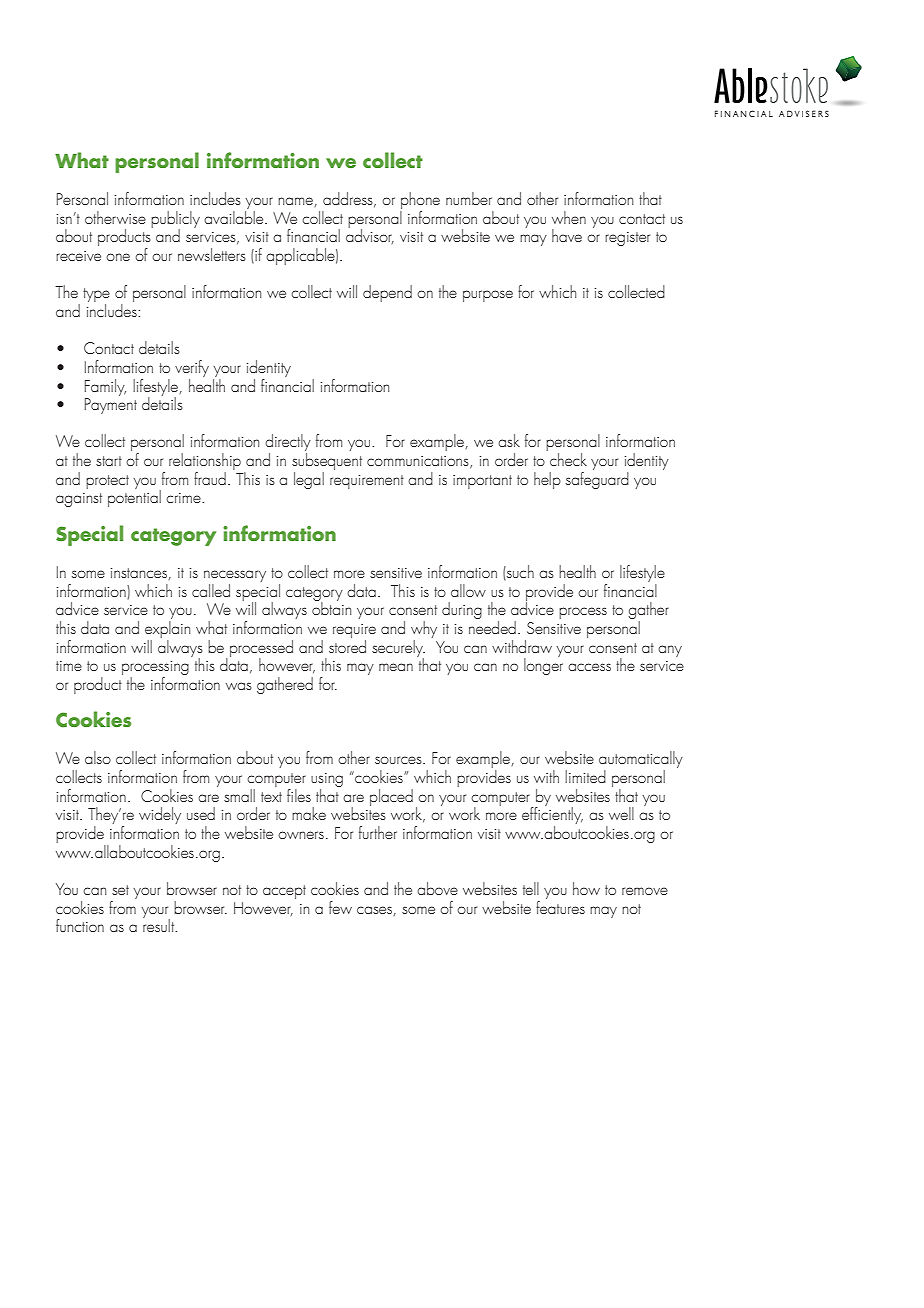  What do you see at coordinates (175, 220) in the screenshot?
I see `publicly` at bounding box center [175, 220].
